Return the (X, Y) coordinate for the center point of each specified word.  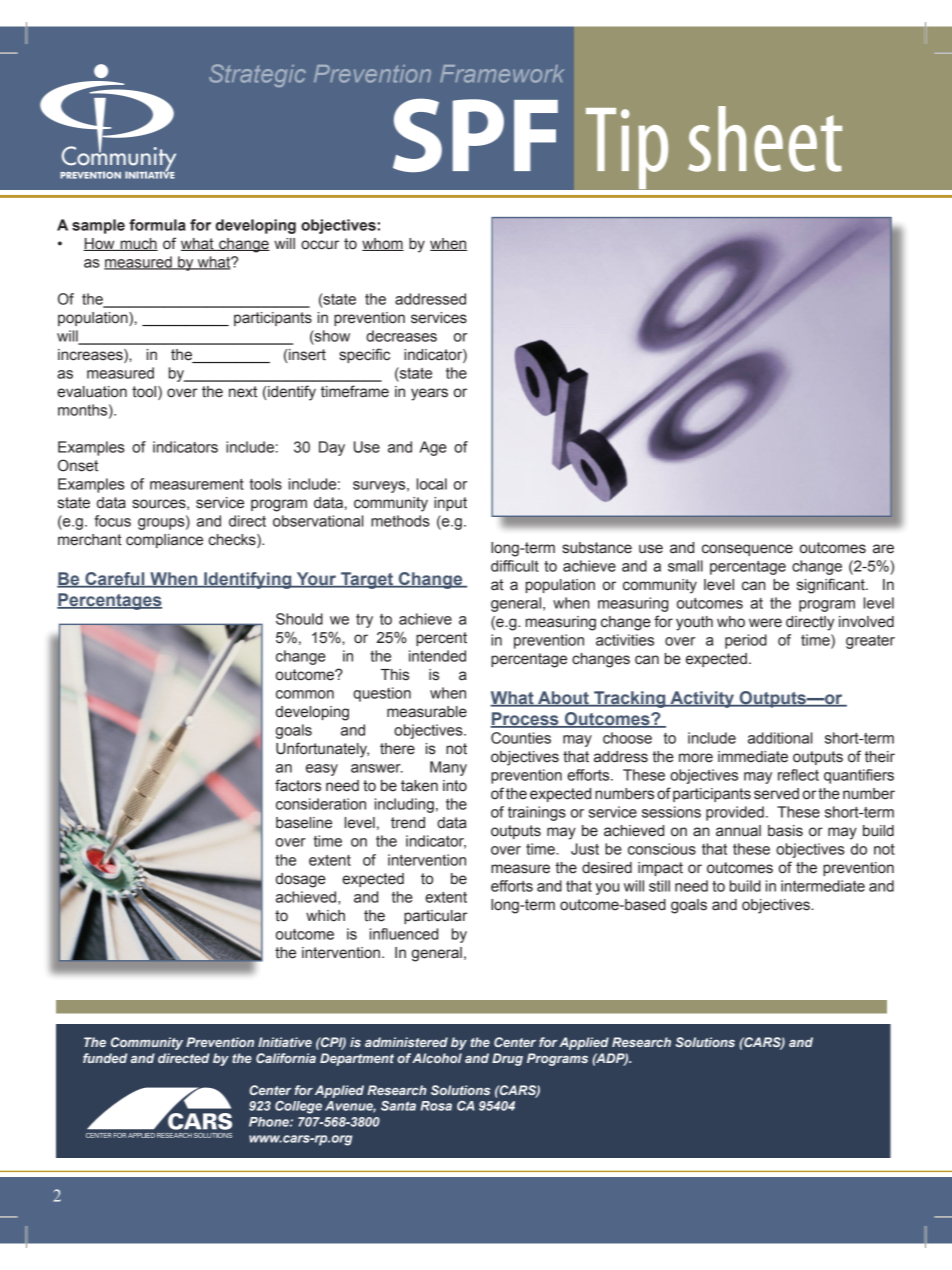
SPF (475, 135)
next (243, 392)
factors (298, 785)
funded (105, 1058)
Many (448, 768)
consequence (747, 550)
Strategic (257, 75)
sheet (765, 139)
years (429, 394)
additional (780, 738)
